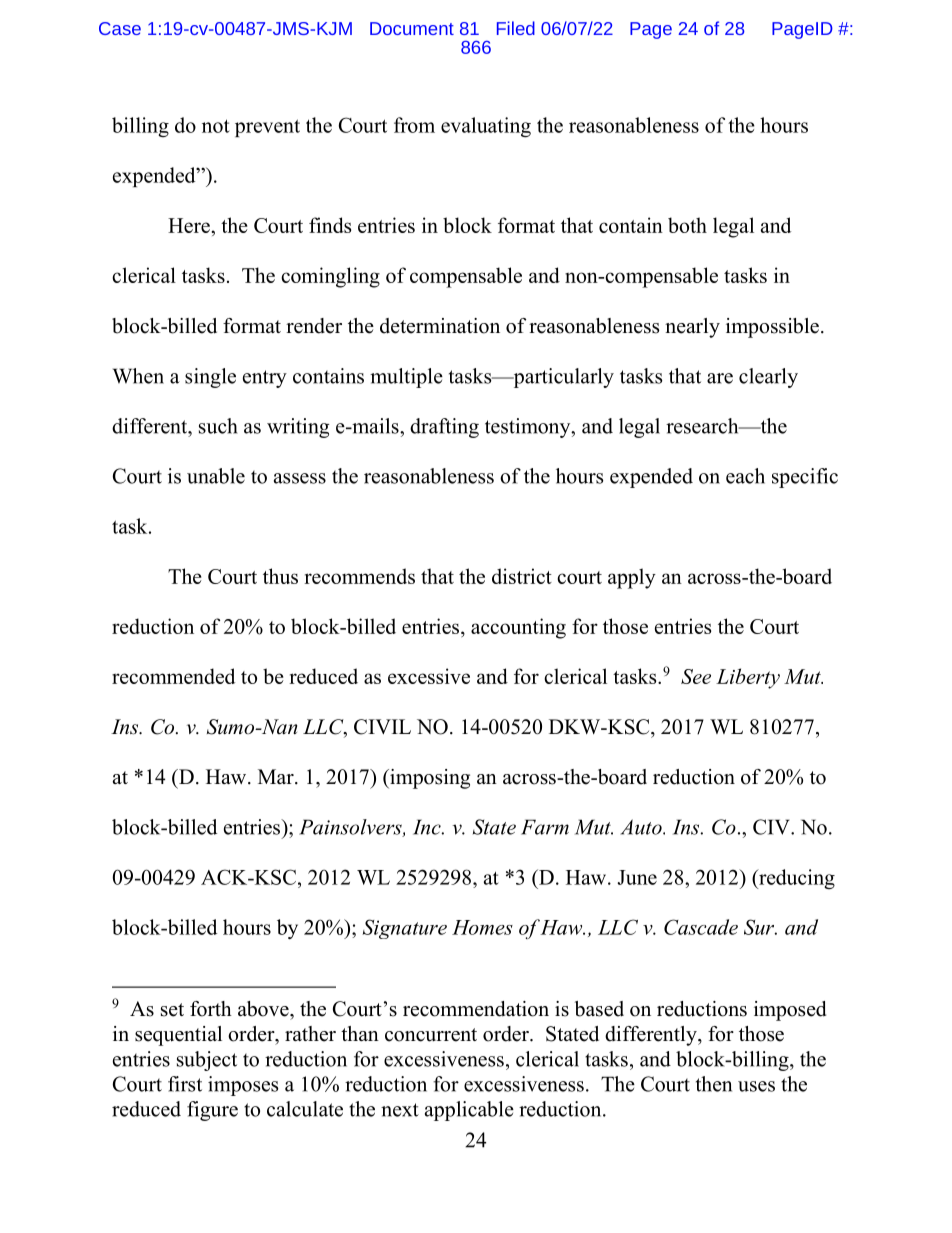  I want to click on then, so click(714, 1084).
